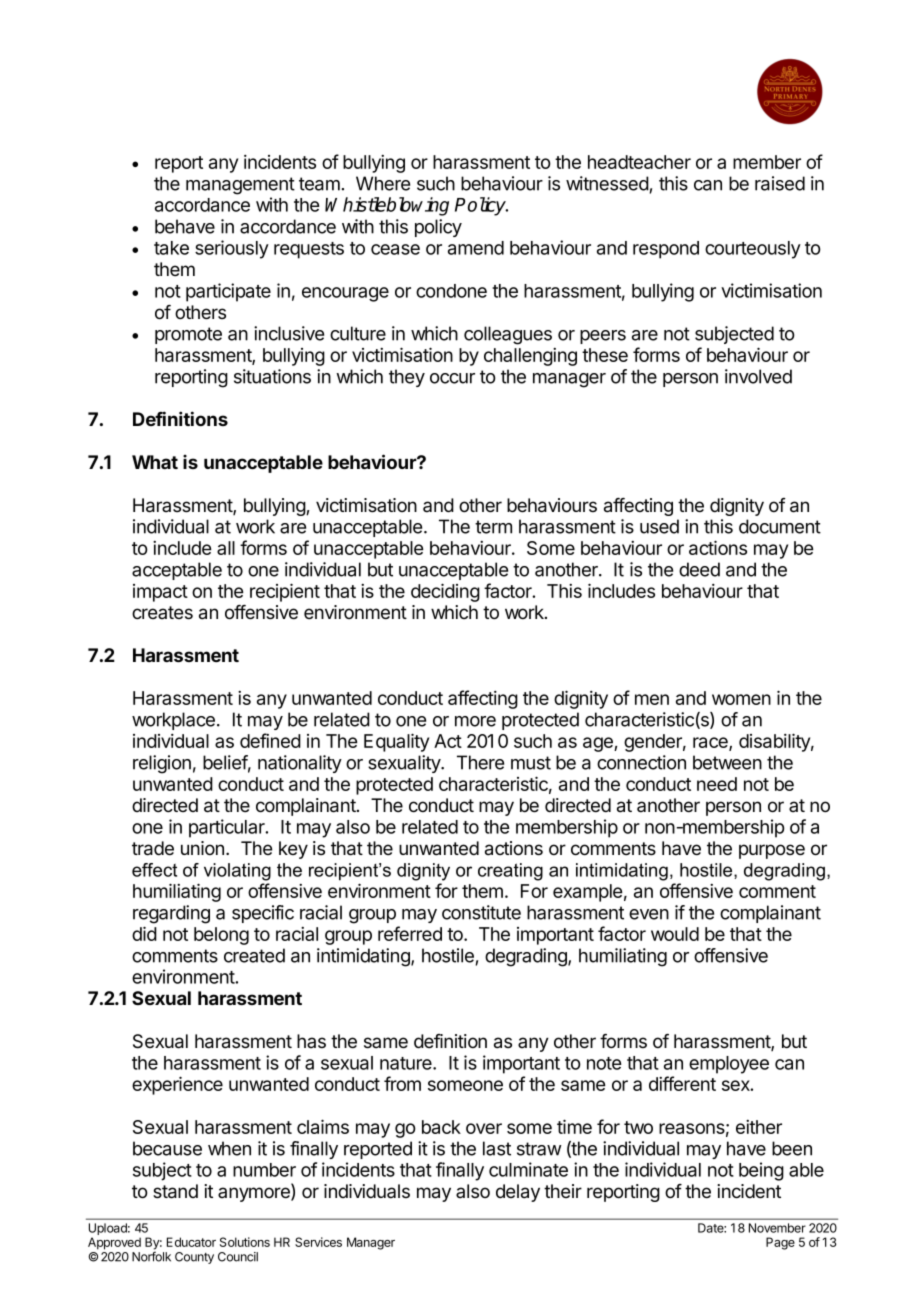 The height and width of the screenshot is (1308, 924). Describe the element at coordinates (699, 569) in the screenshot. I see `deed` at that location.
